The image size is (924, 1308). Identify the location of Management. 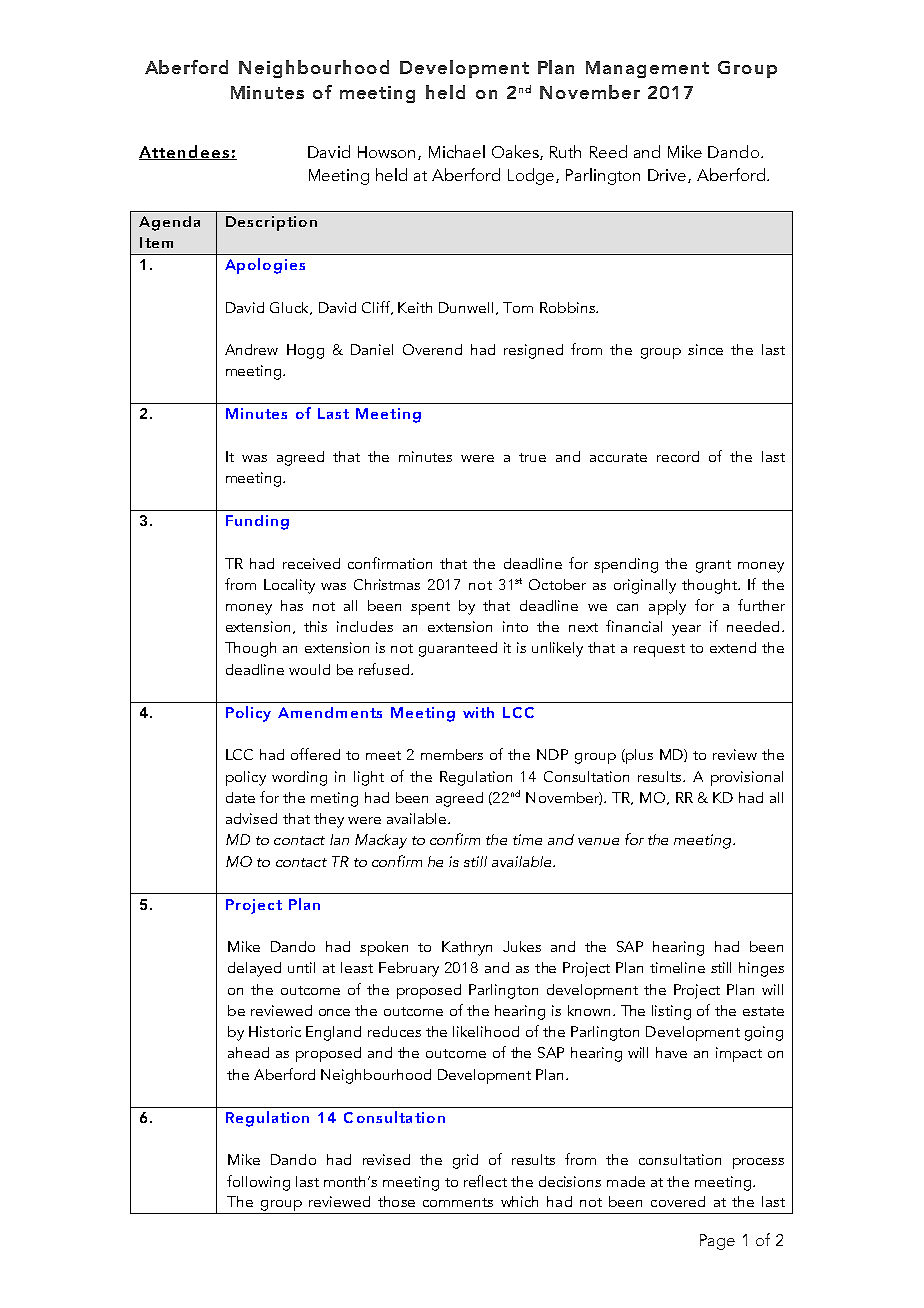
(647, 69).
